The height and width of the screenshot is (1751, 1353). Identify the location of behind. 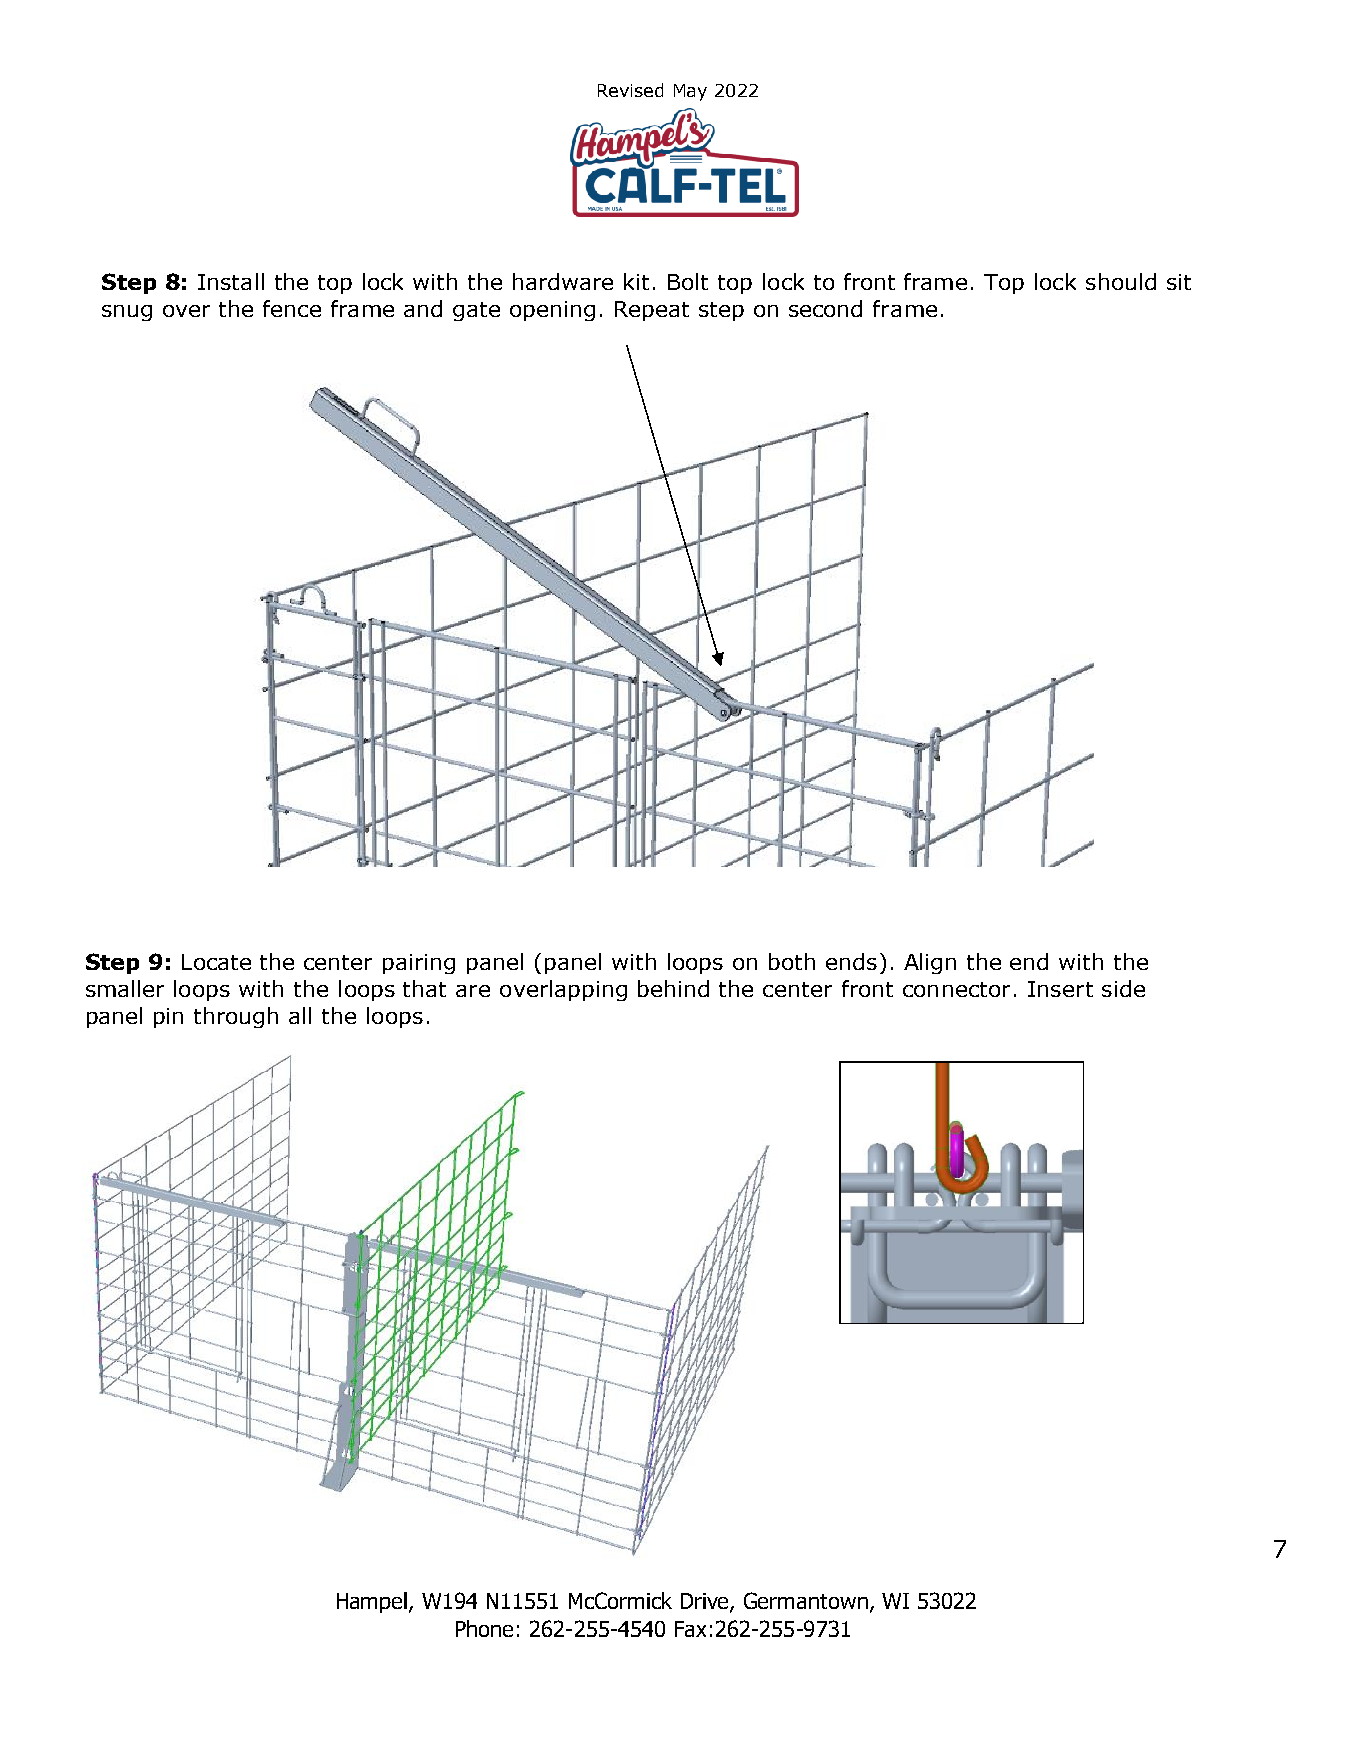
(673, 988).
